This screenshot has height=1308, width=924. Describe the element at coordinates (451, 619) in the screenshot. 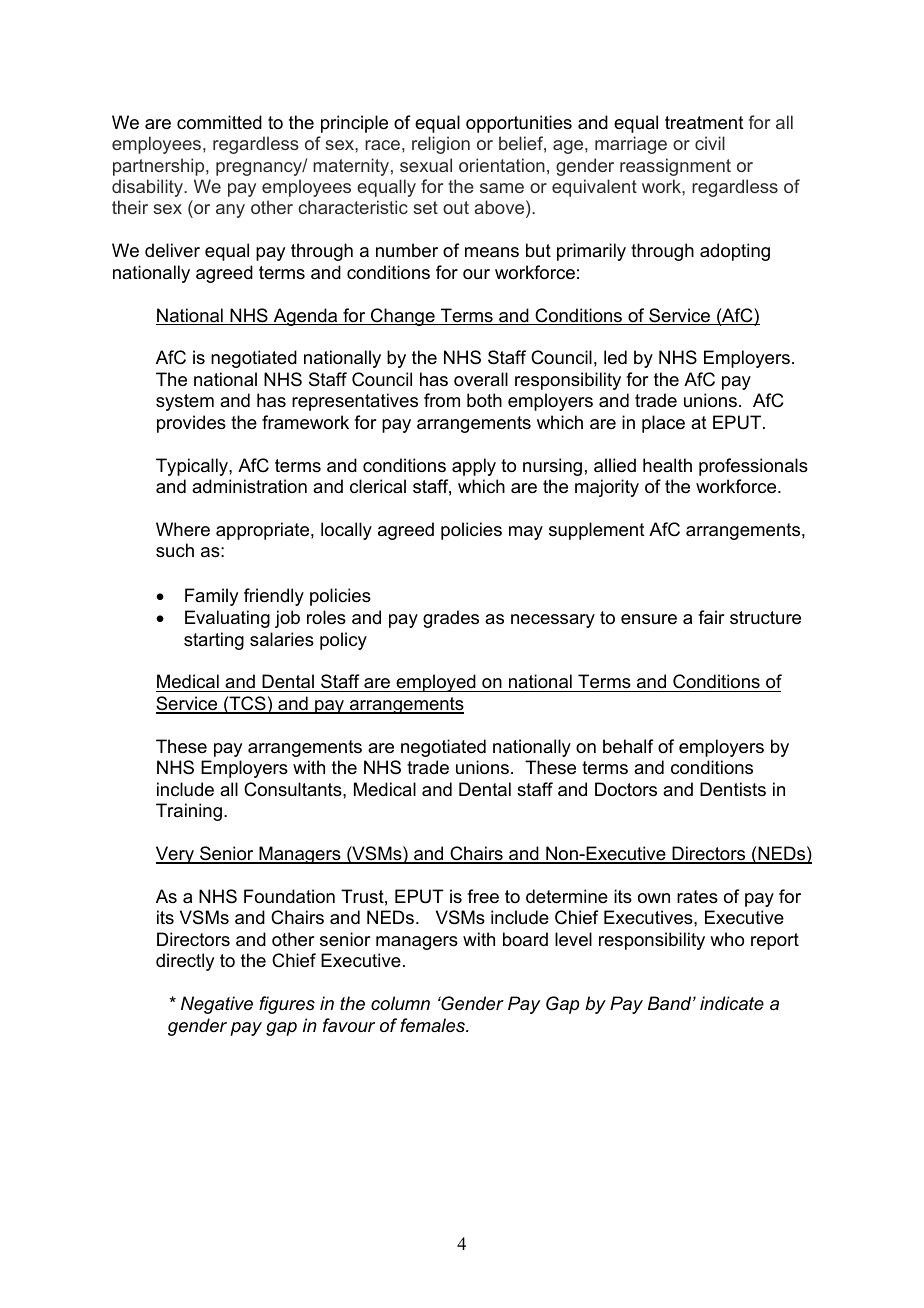

I see `grades` at that location.
